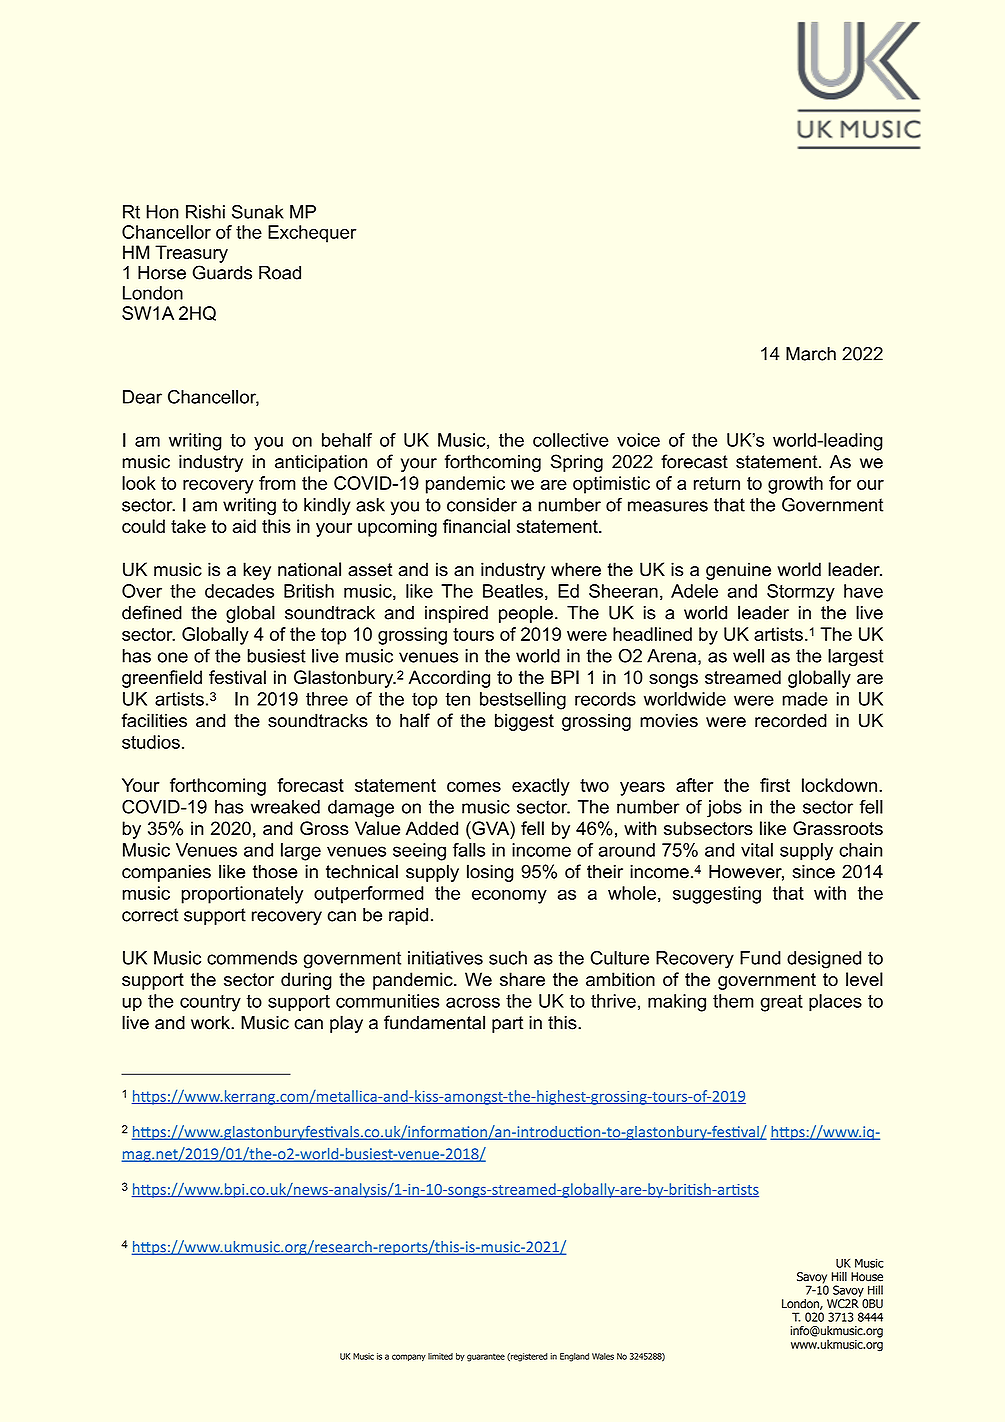  Describe the element at coordinates (312, 234) in the page. I see `Exchequer` at that location.
